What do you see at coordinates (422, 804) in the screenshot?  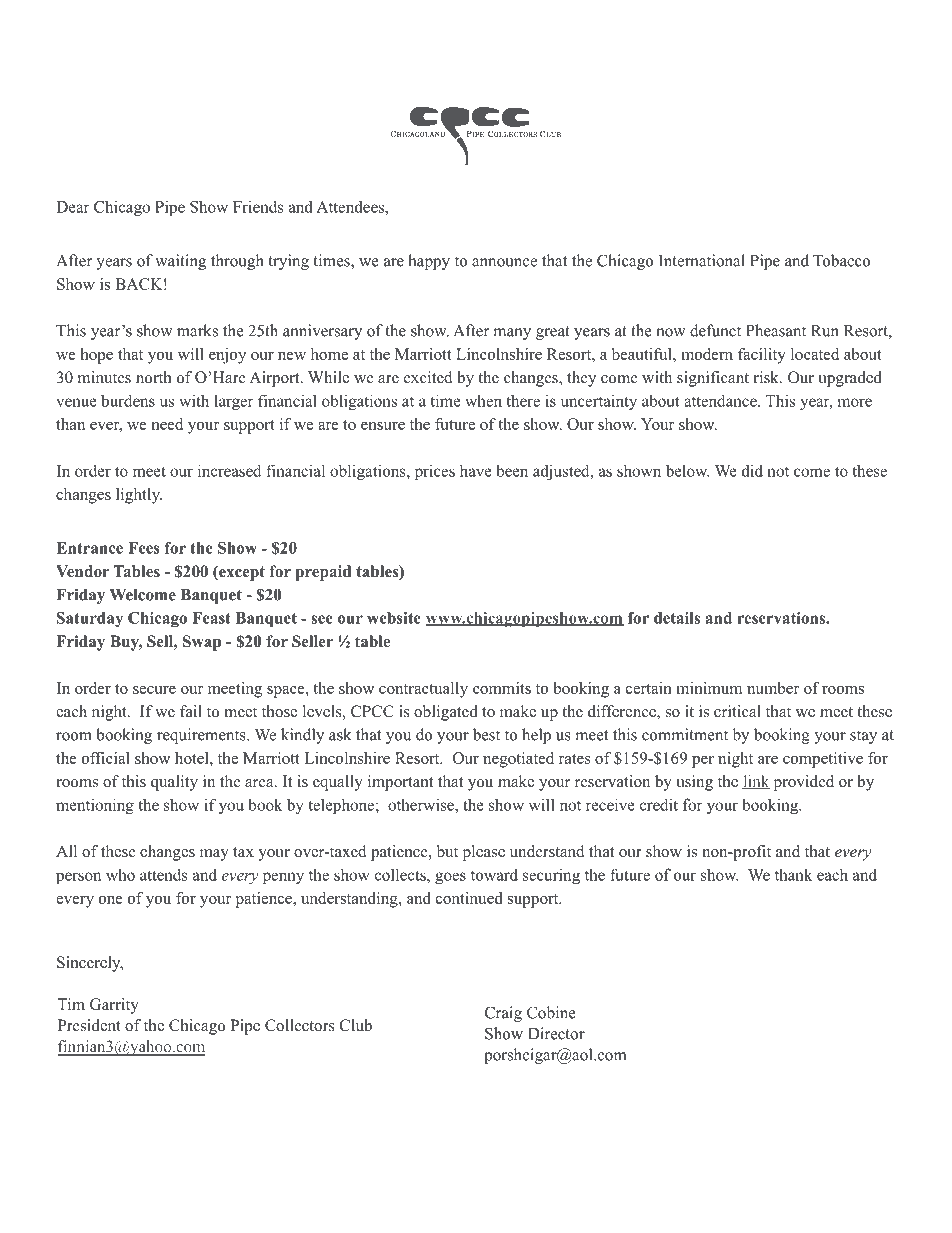 I see `otherwise` at bounding box center [422, 804].
